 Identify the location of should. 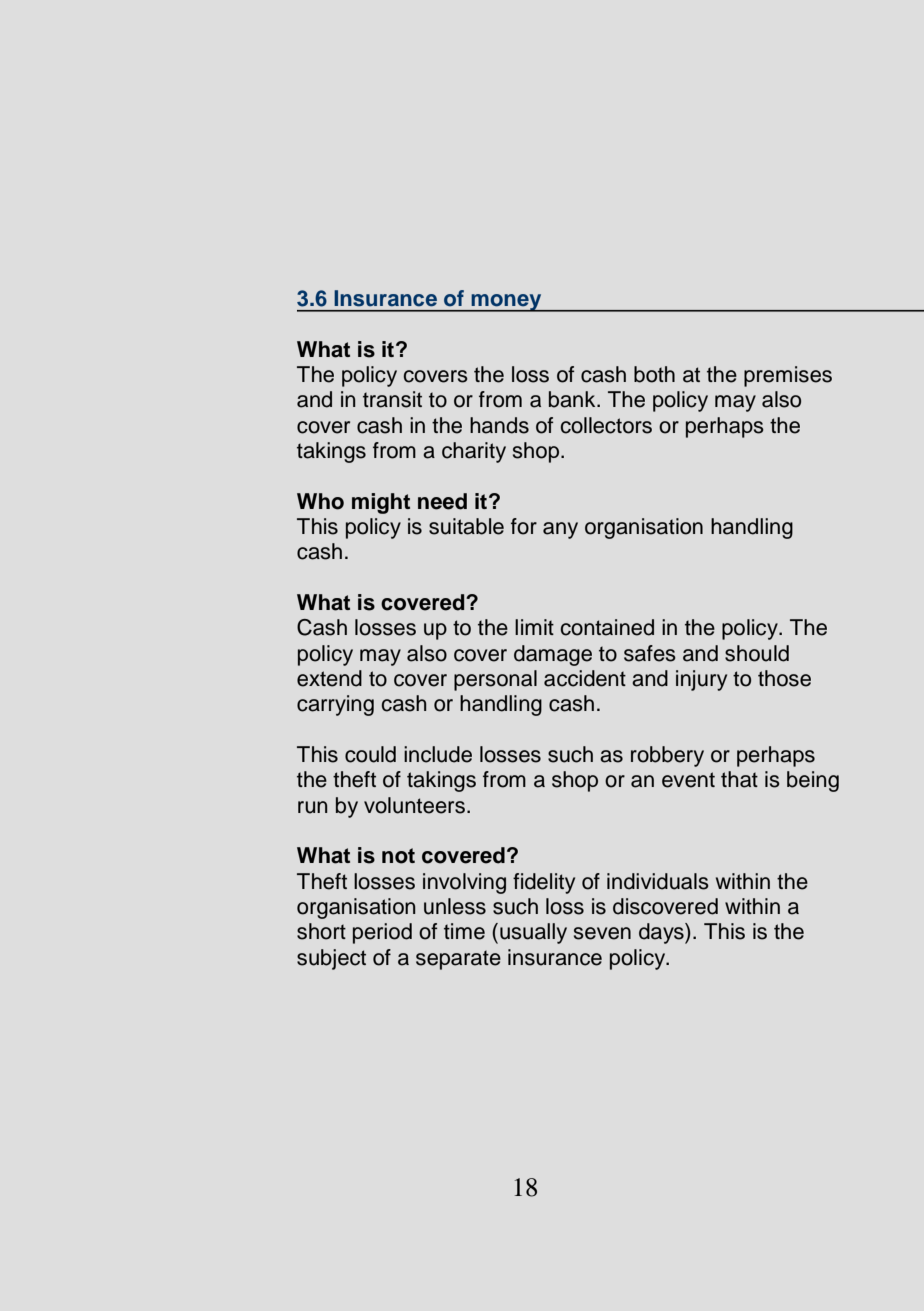
(757, 653).
